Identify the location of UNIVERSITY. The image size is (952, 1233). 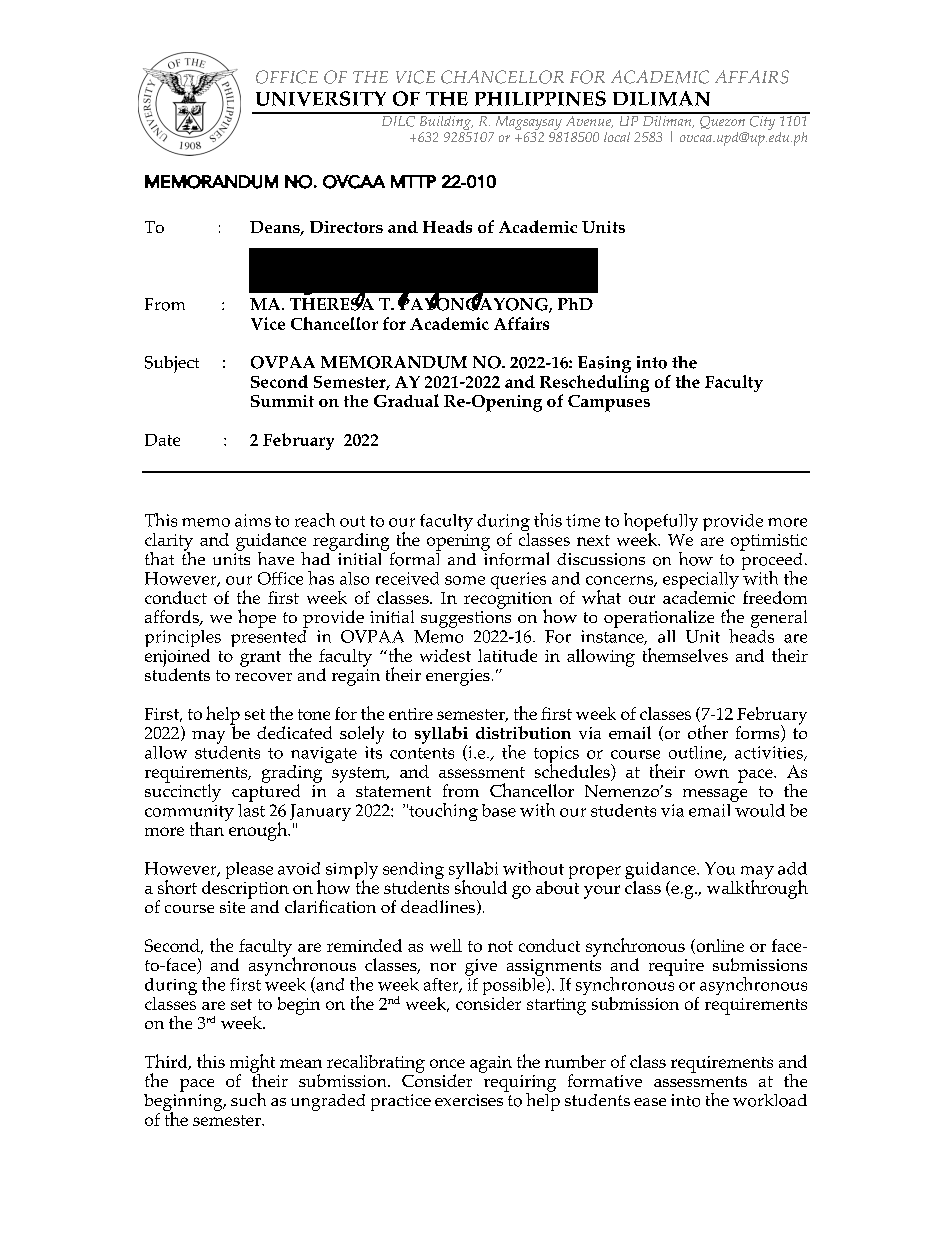
(321, 98).
